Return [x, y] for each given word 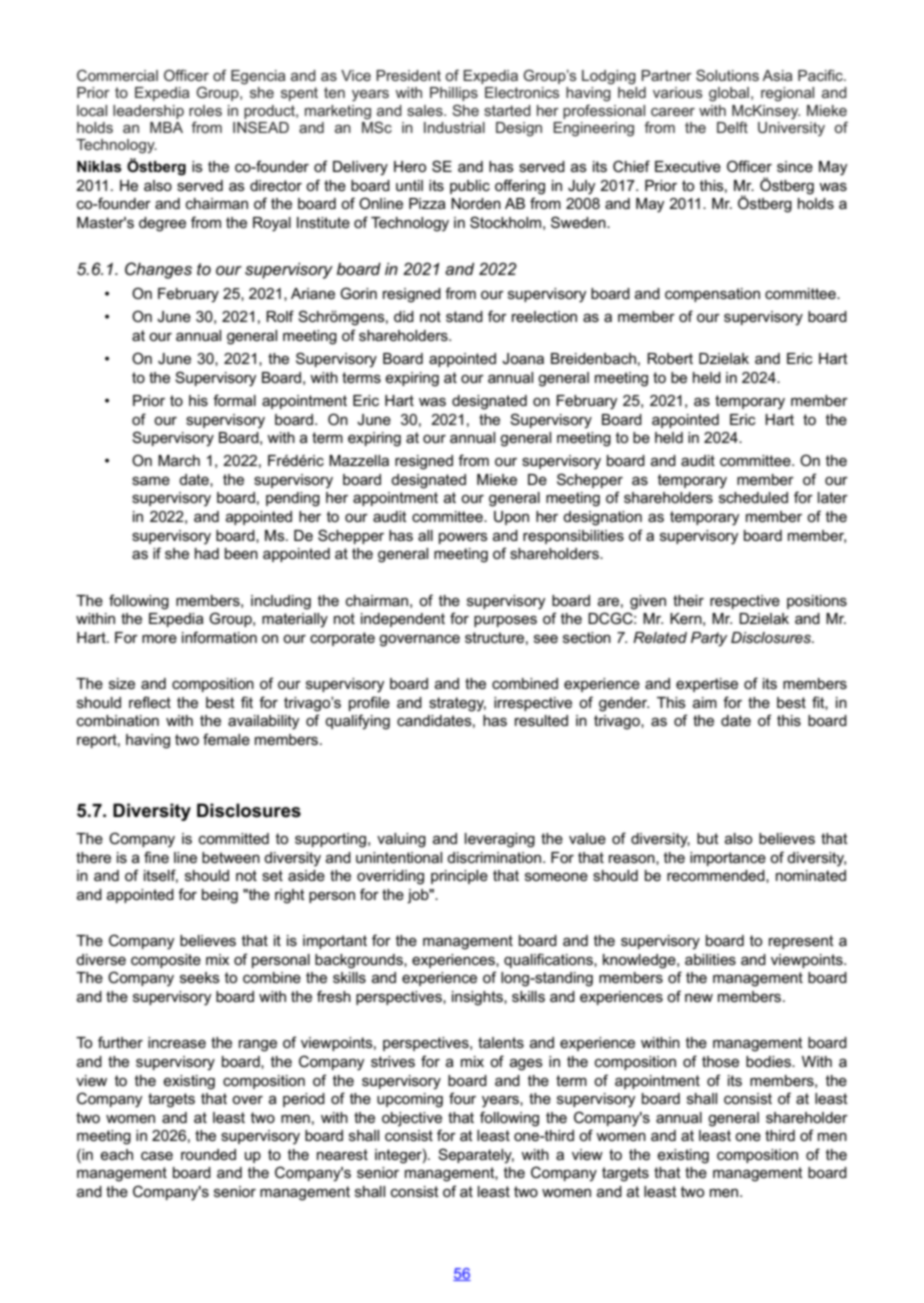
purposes [505, 621]
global [729, 94]
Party [709, 639]
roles [205, 110]
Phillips [454, 94]
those [720, 1061]
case [157, 1155]
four [462, 1098]
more [159, 638]
